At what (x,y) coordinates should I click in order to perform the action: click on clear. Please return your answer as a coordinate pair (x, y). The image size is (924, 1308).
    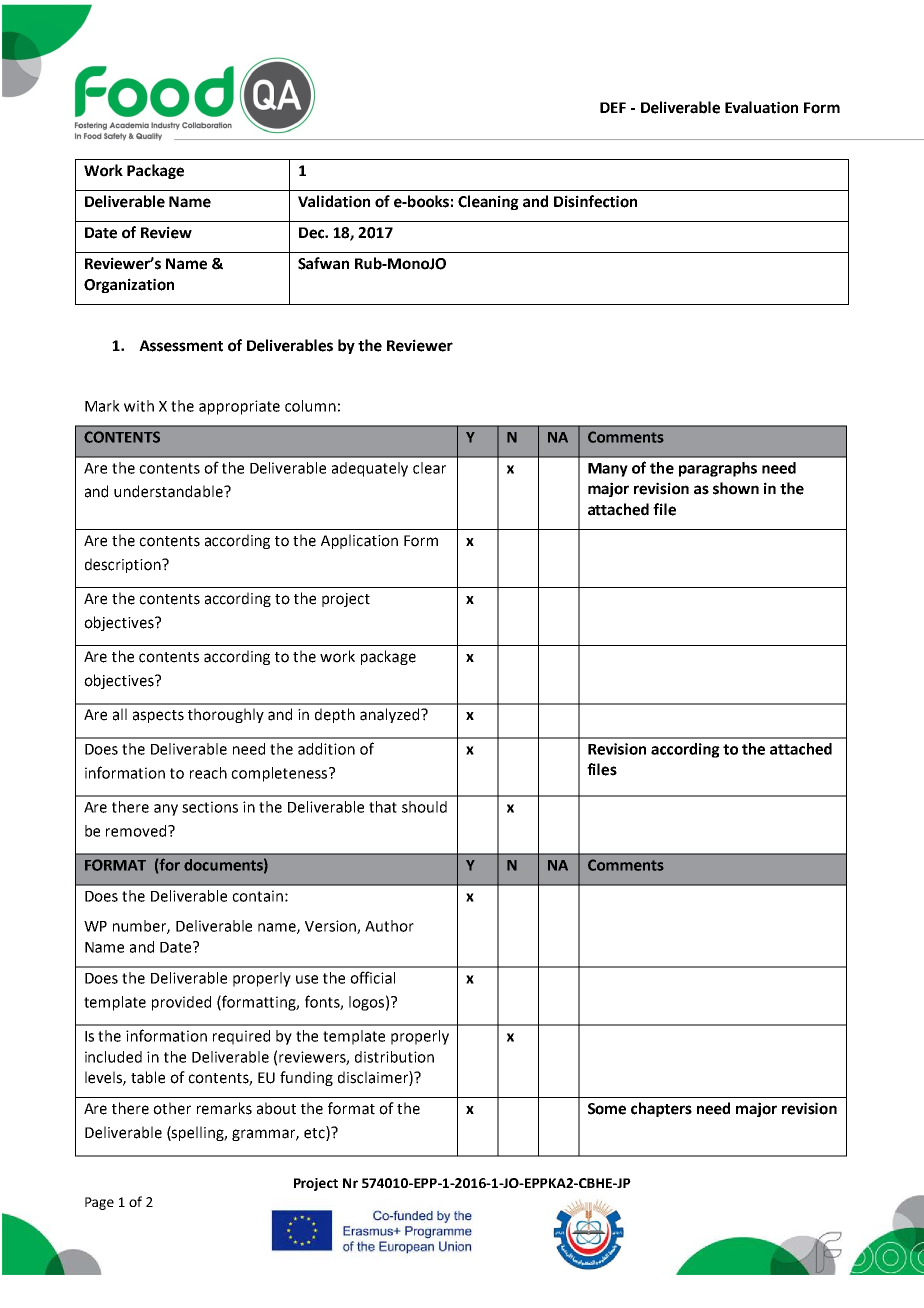
    Looking at the image, I should click on (429, 468).
